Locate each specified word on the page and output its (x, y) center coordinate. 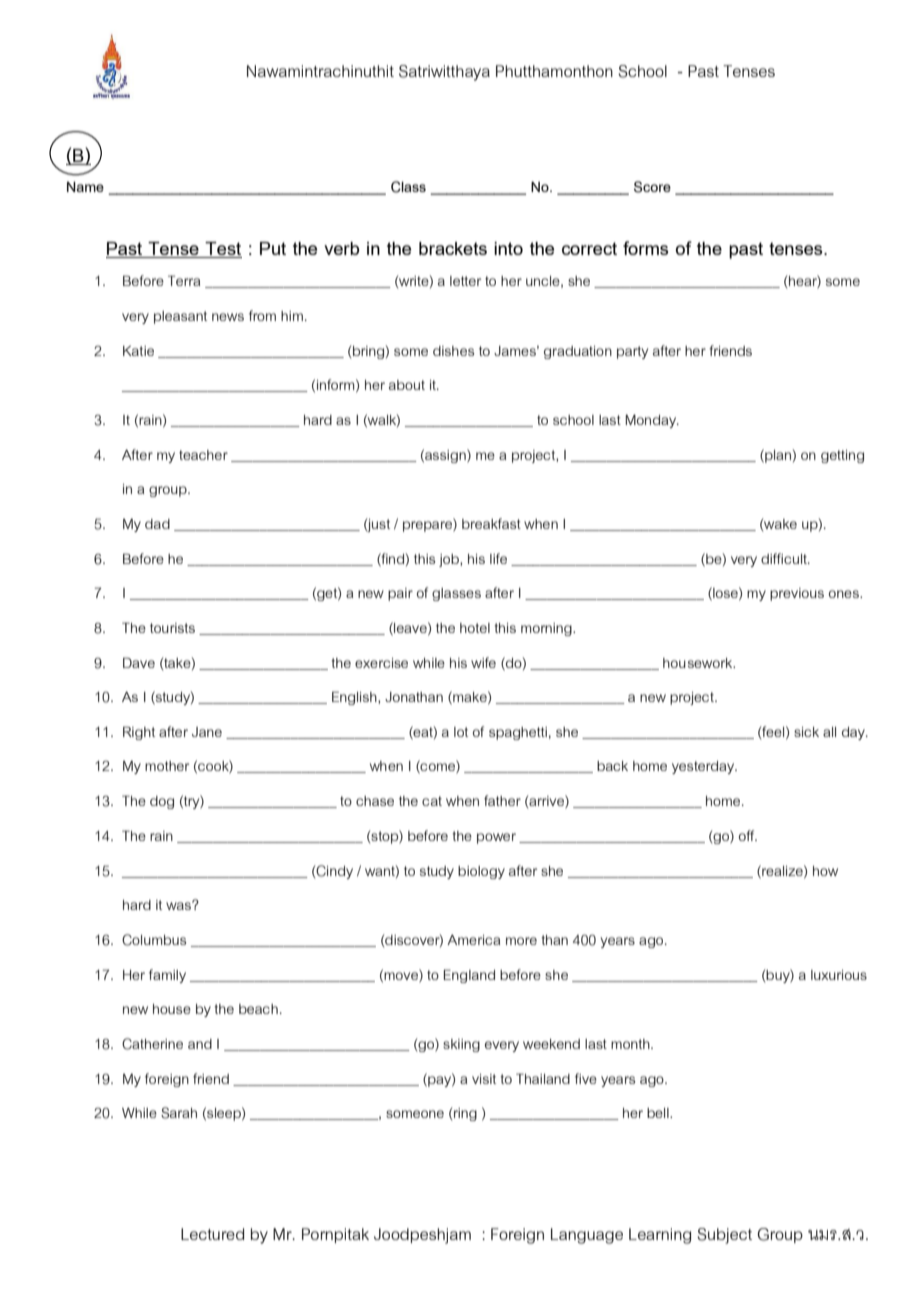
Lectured (212, 1234)
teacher (203, 455)
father (502, 800)
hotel (475, 628)
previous (797, 594)
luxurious (839, 975)
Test (222, 250)
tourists (172, 628)
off (748, 835)
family (167, 976)
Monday (652, 421)
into (508, 248)
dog (162, 802)
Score (652, 187)
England (469, 976)
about (407, 385)
